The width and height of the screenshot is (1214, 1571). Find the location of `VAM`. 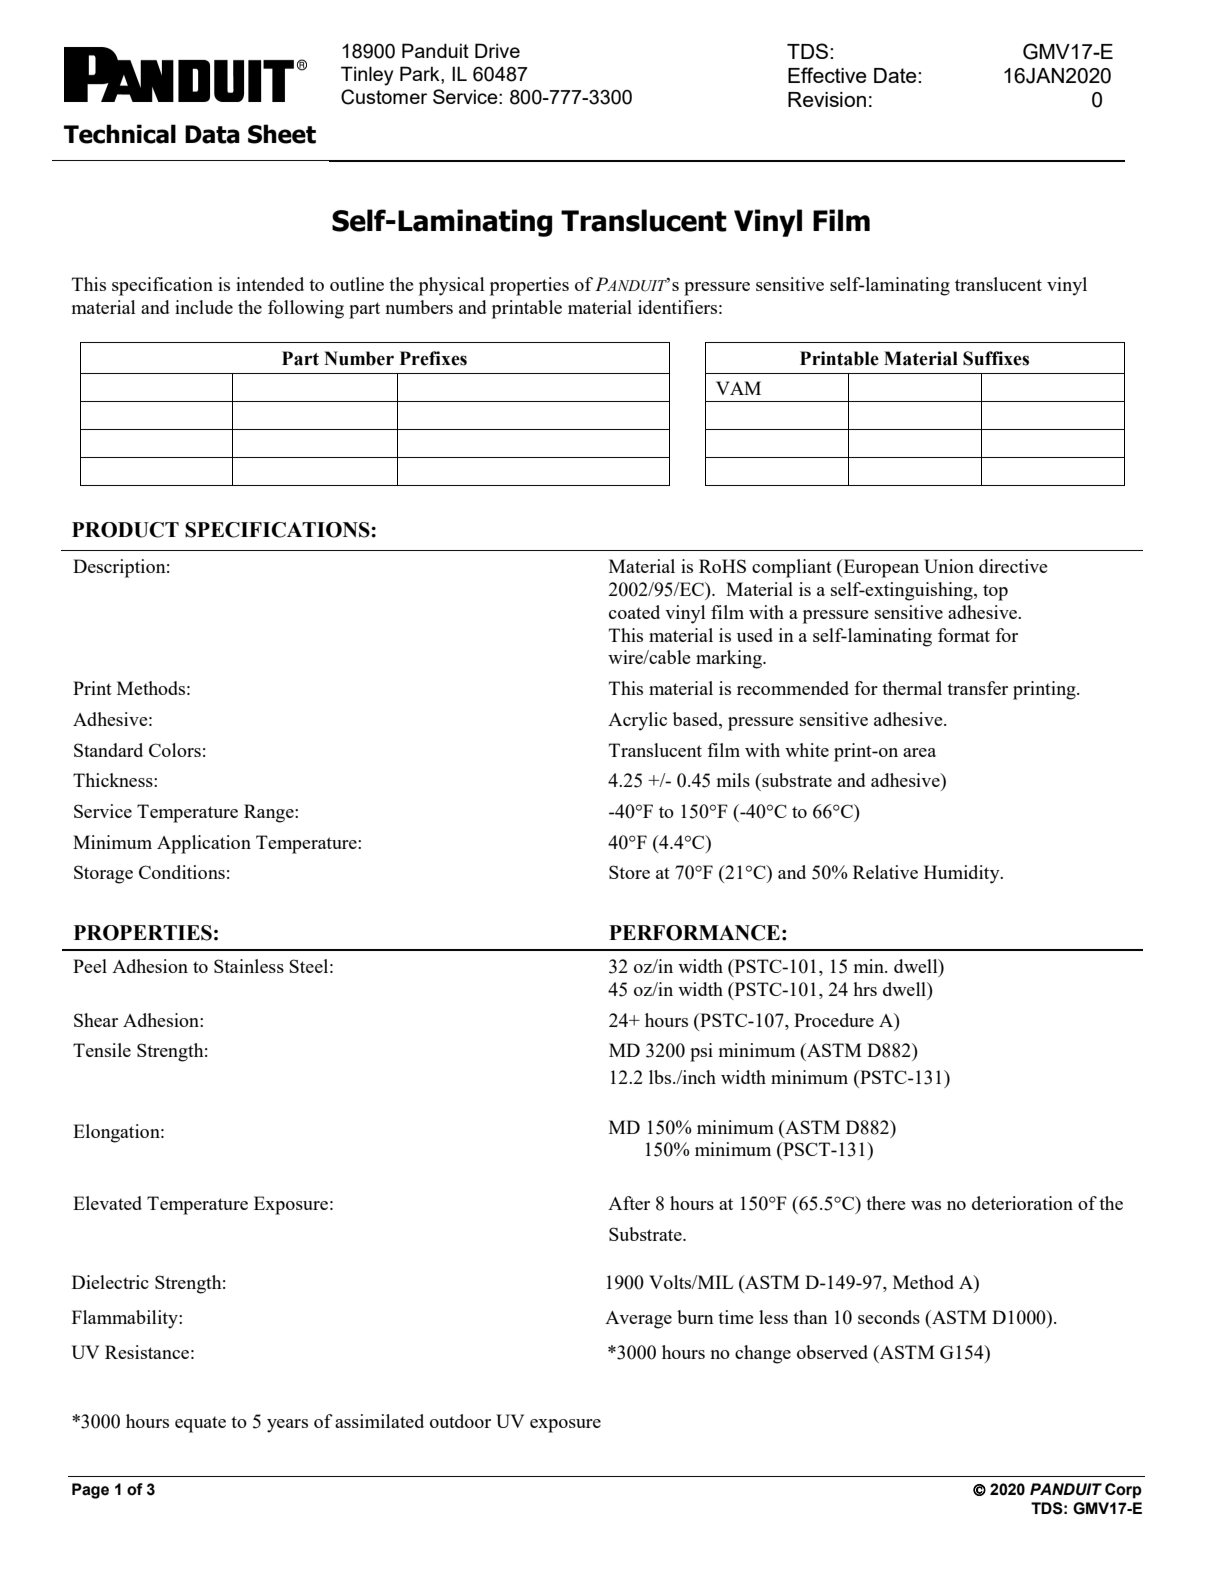

VAM is located at coordinates (738, 388).
